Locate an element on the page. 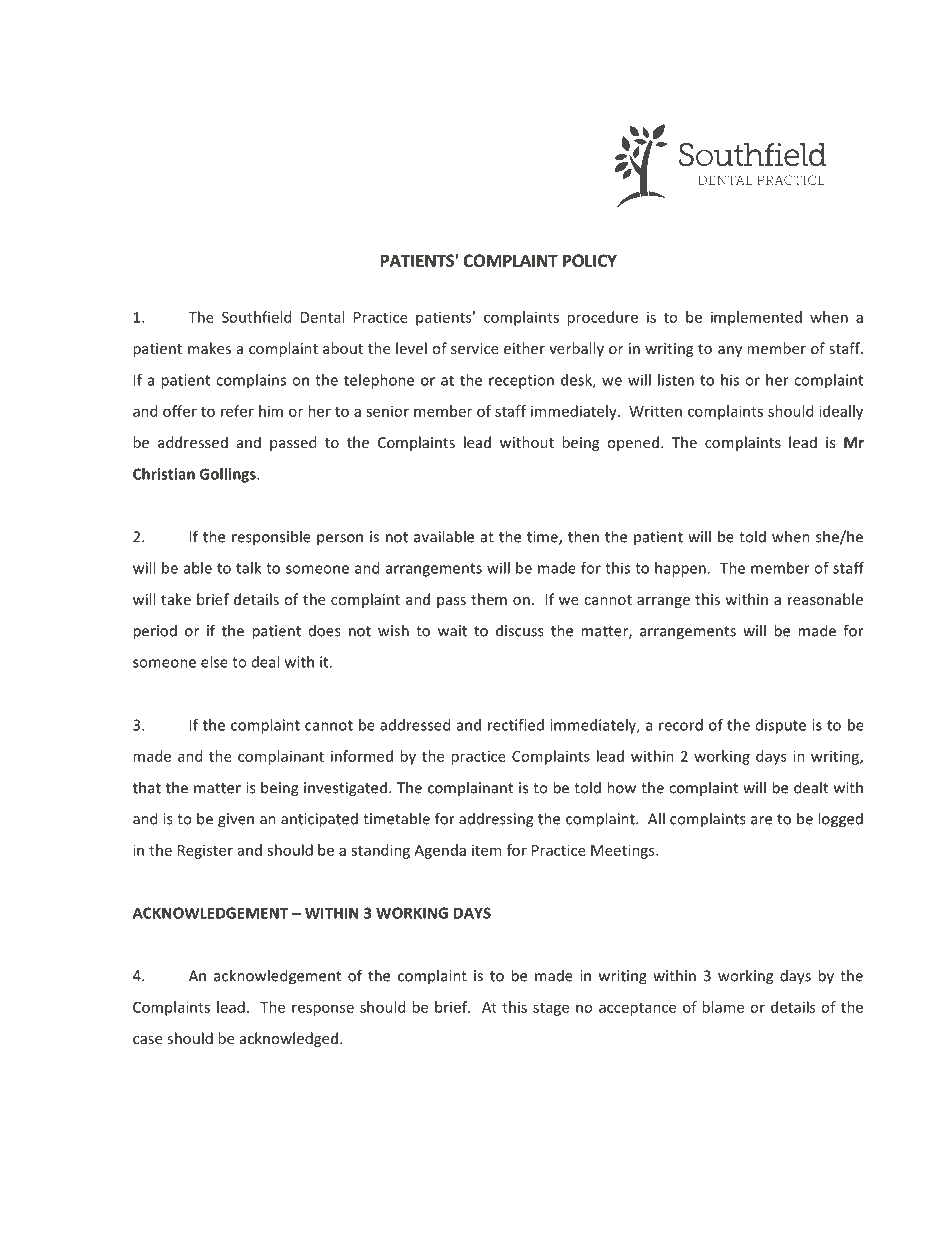 The image size is (952, 1233). addressing is located at coordinates (496, 820).
